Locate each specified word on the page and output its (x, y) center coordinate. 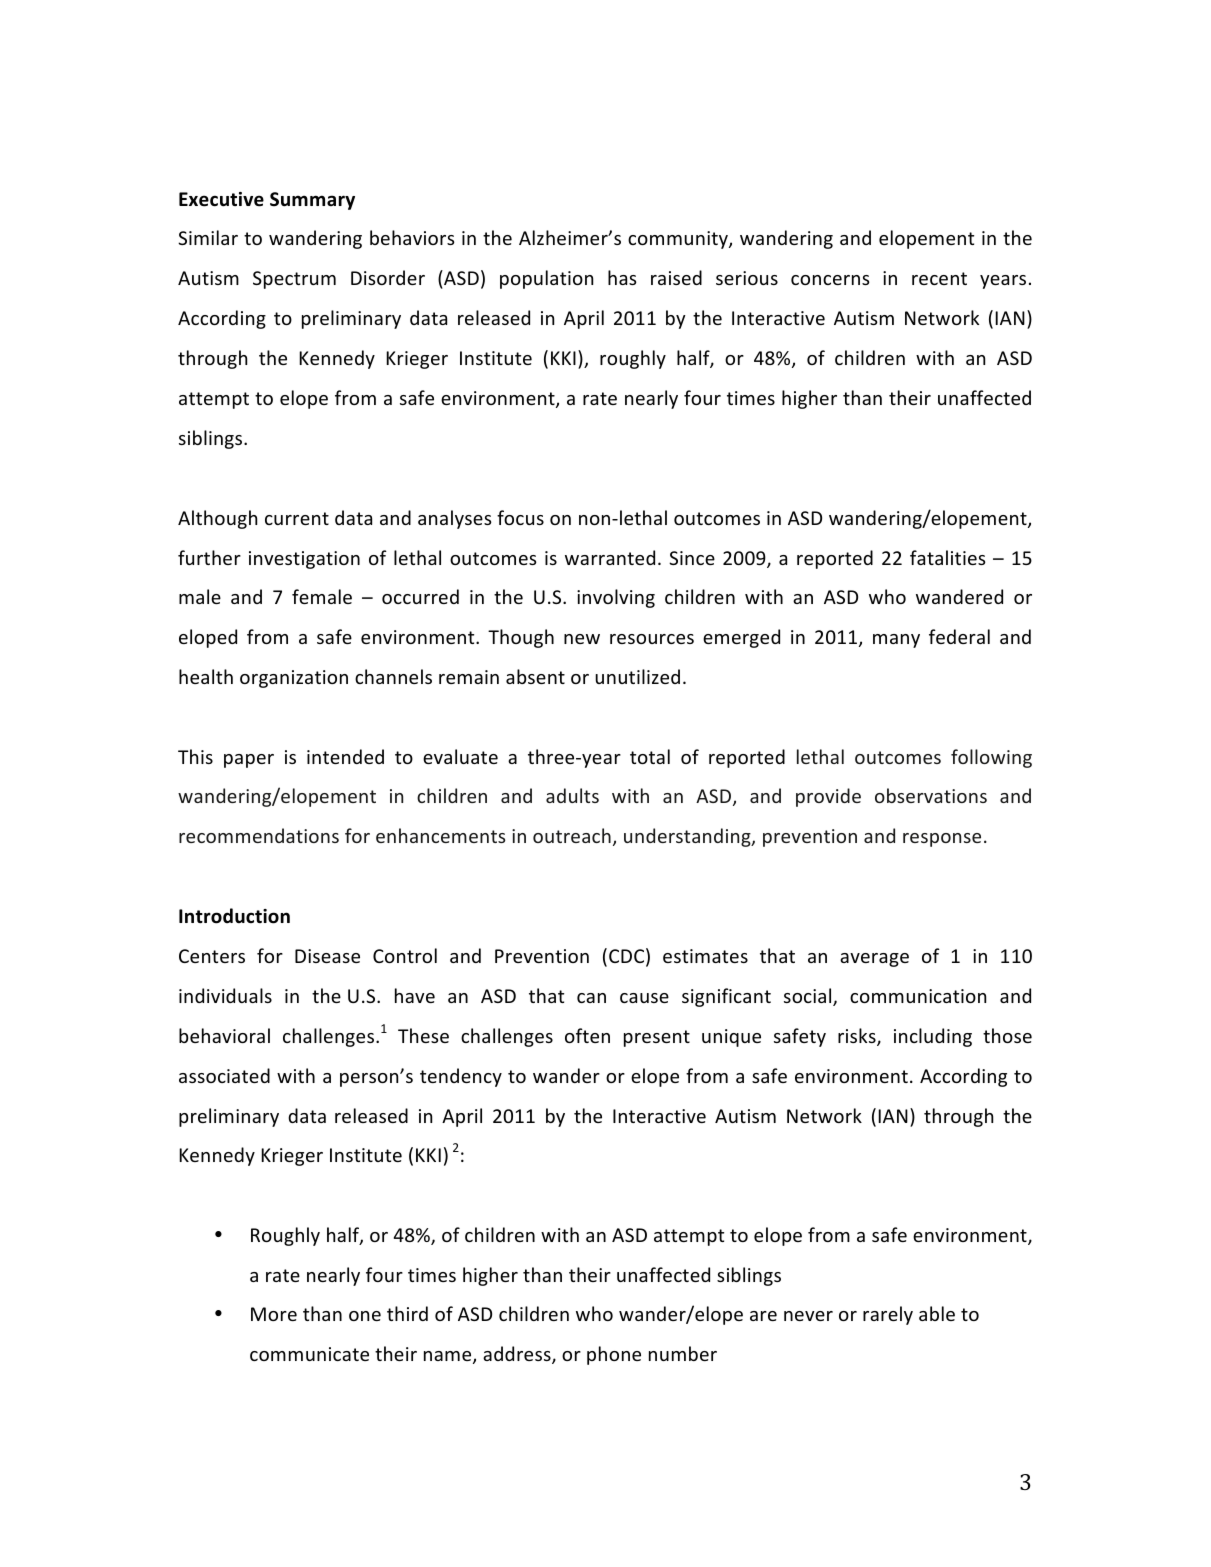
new (582, 639)
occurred (420, 596)
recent (939, 278)
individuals (225, 995)
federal (959, 636)
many (896, 641)
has (622, 277)
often (587, 1035)
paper (249, 761)
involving (616, 598)
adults (572, 795)
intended (345, 756)
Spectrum (294, 280)
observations (931, 795)
